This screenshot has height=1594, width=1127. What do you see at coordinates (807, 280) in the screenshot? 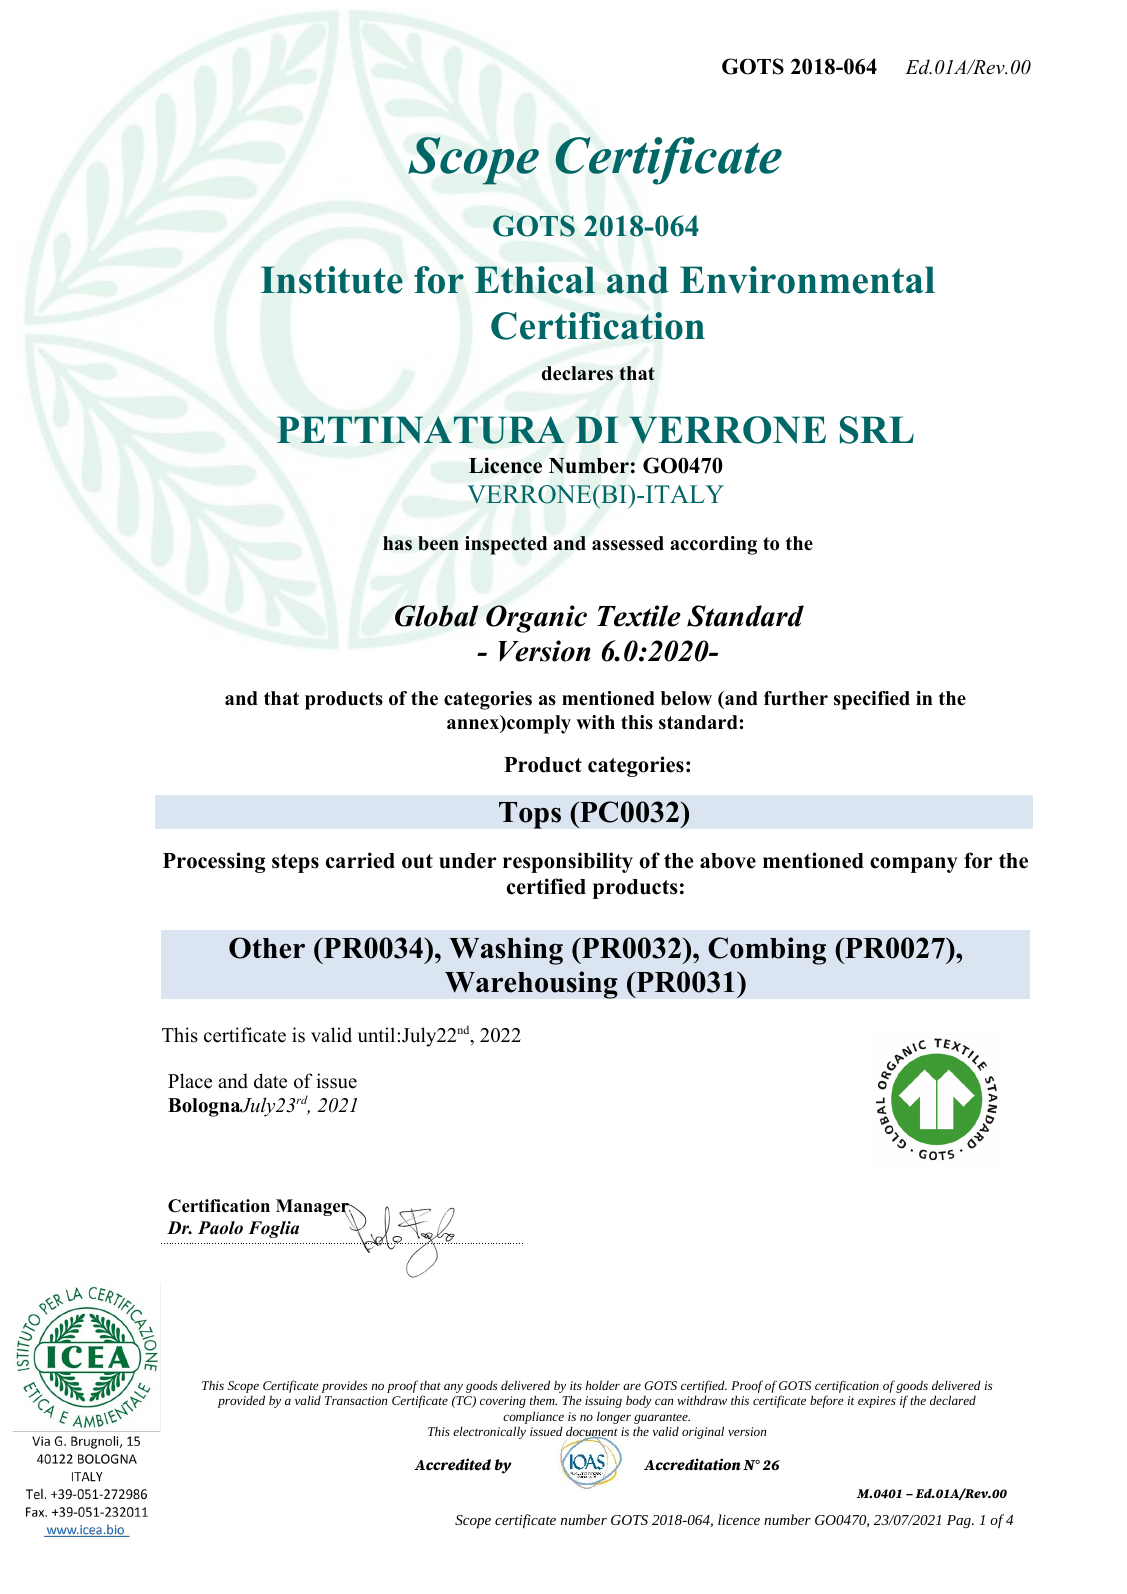
I see `Environmental` at bounding box center [807, 280].
